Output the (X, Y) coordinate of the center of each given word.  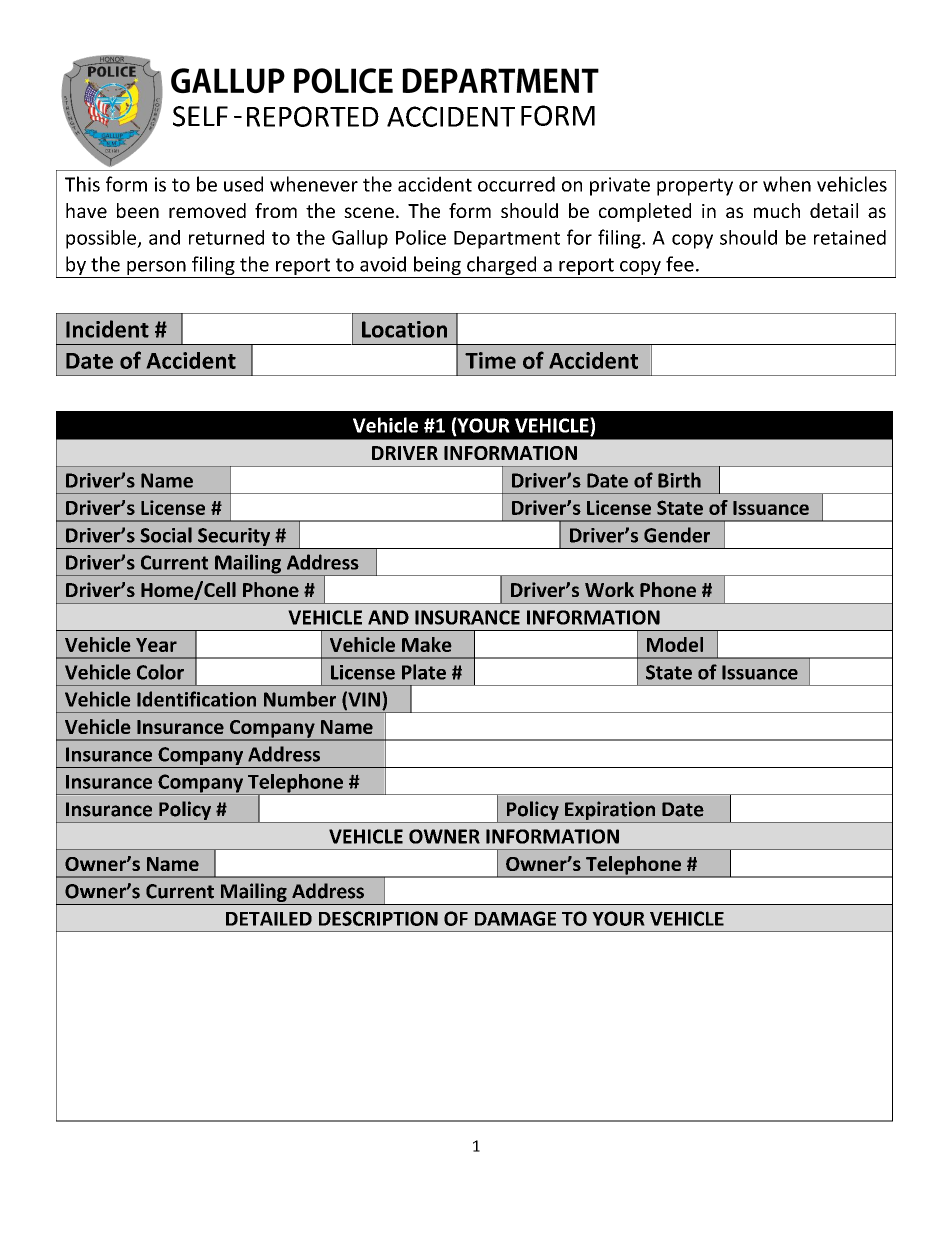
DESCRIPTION (378, 918)
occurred (516, 184)
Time (490, 360)
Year (156, 645)
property (695, 187)
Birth (679, 480)
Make (426, 644)
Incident (107, 329)
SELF (200, 116)
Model (675, 644)
